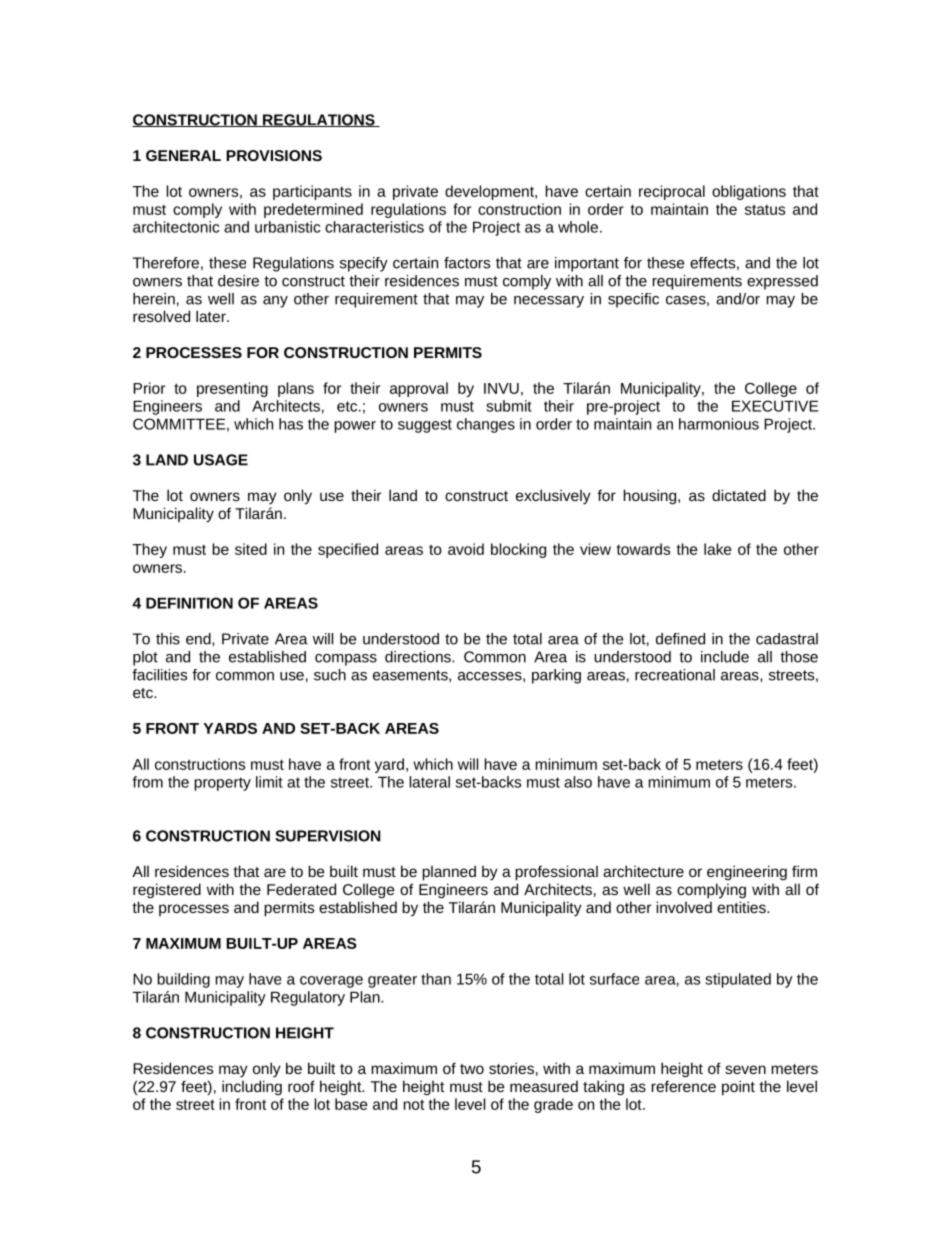 The height and width of the image is (1233, 952). What do you see at coordinates (252, 1087) in the image?
I see `including` at bounding box center [252, 1087].
